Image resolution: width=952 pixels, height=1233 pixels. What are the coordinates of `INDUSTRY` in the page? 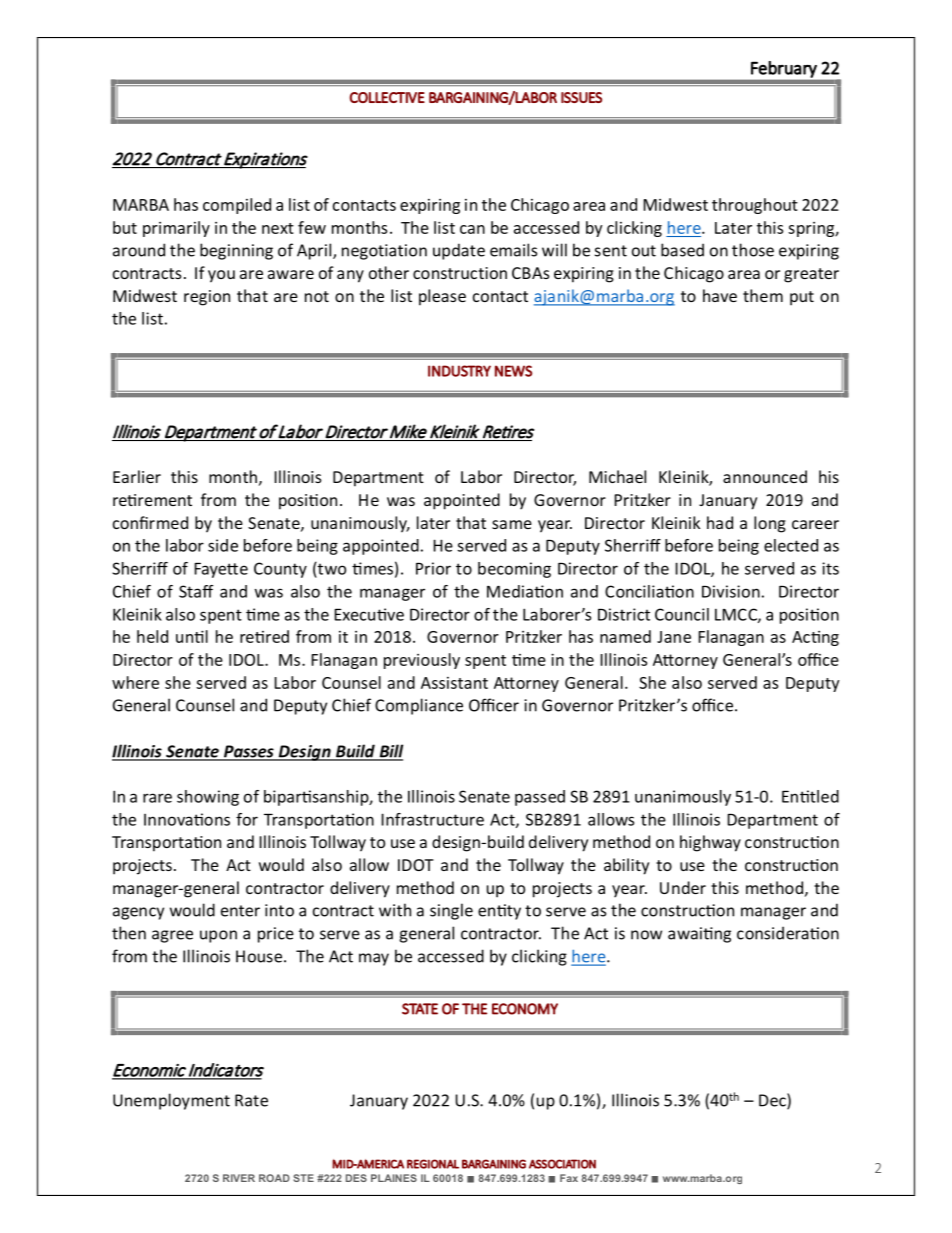 It's located at (459, 371).
